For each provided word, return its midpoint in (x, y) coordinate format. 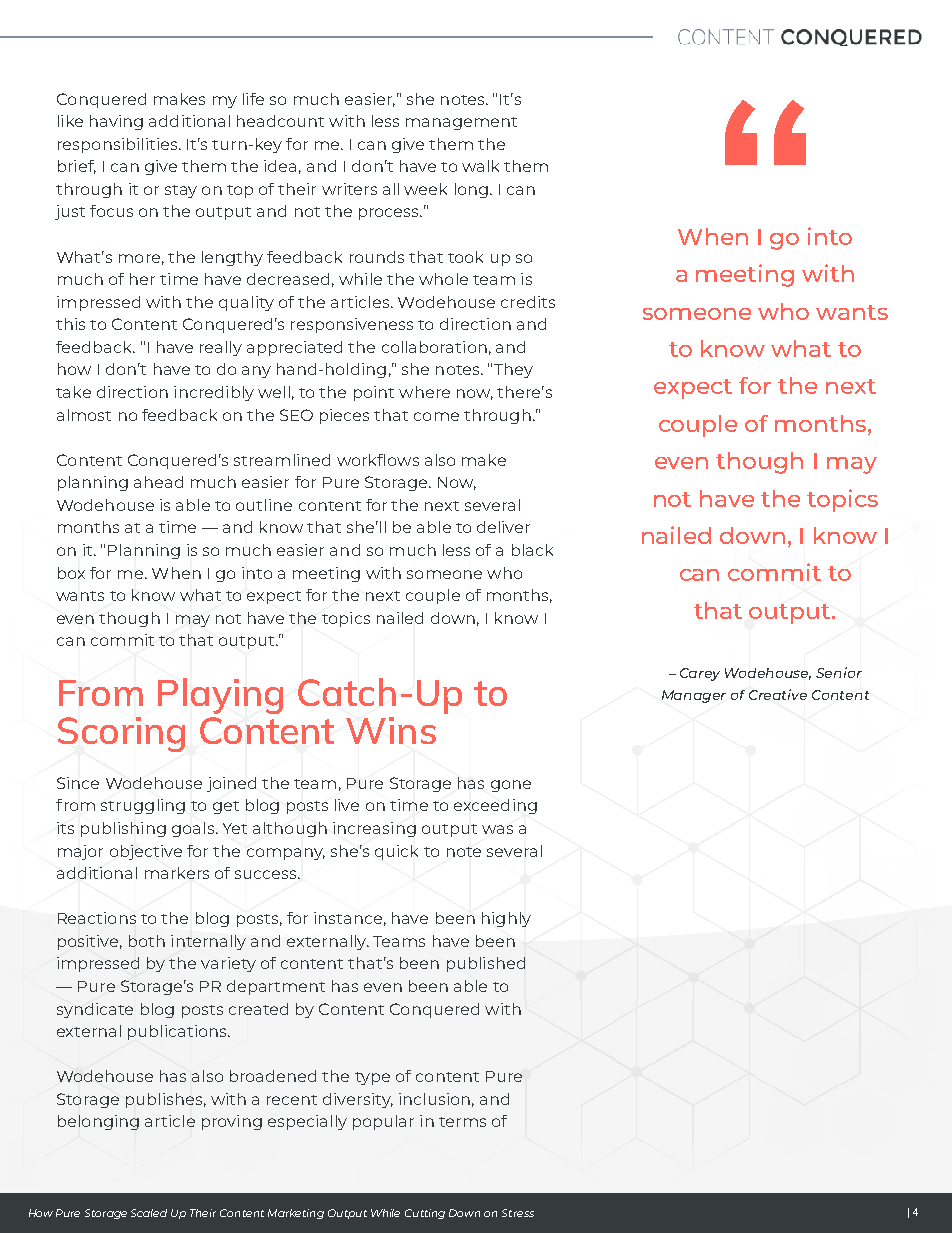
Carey (700, 674)
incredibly (214, 393)
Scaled (149, 1213)
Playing (220, 696)
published (486, 964)
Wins (391, 730)
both (147, 941)
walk (480, 166)
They (513, 370)
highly (506, 919)
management (461, 123)
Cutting (425, 1214)
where (424, 392)
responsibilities (119, 145)
